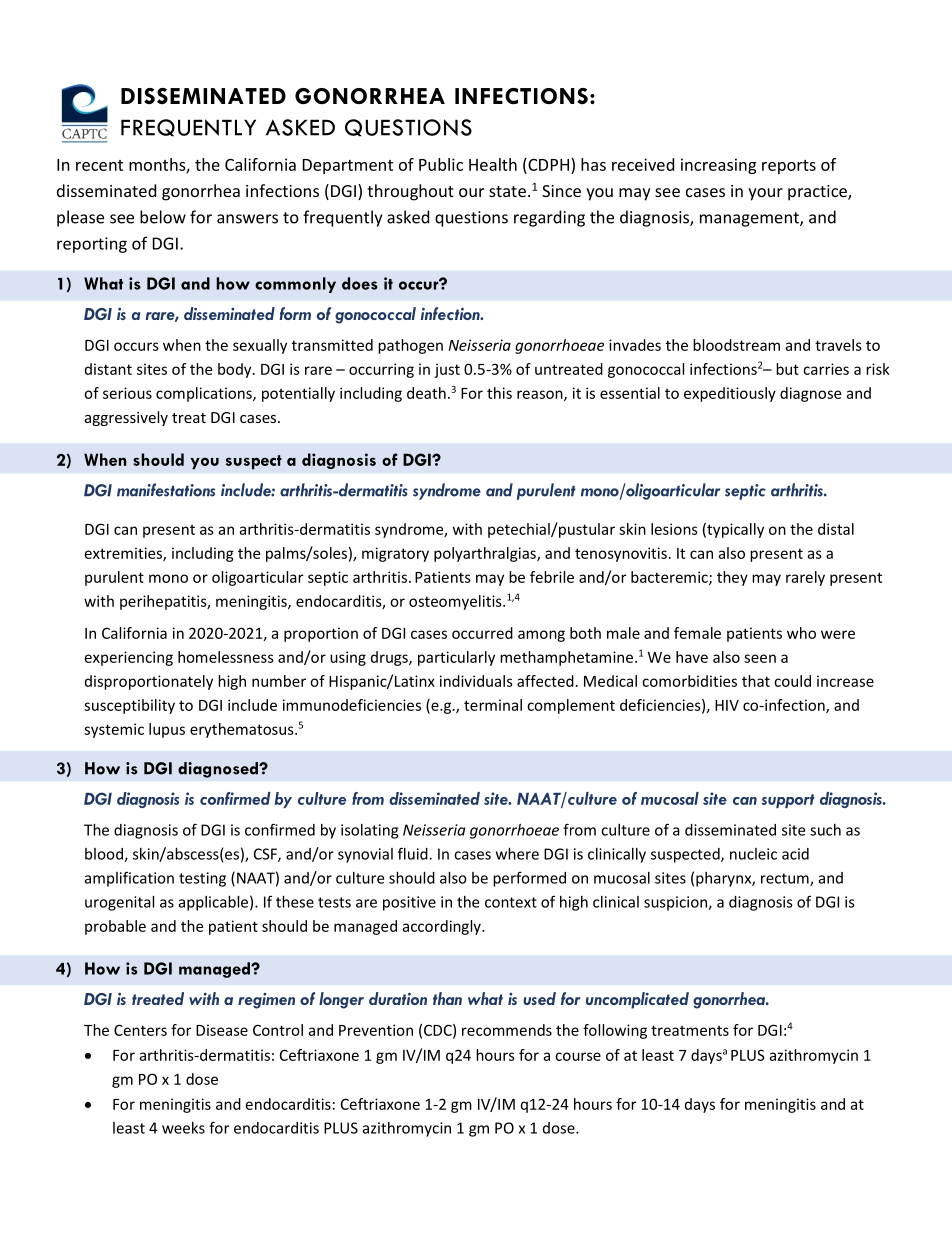 The image size is (952, 1233). What do you see at coordinates (126, 418) in the screenshot?
I see `aggressively` at bounding box center [126, 418].
